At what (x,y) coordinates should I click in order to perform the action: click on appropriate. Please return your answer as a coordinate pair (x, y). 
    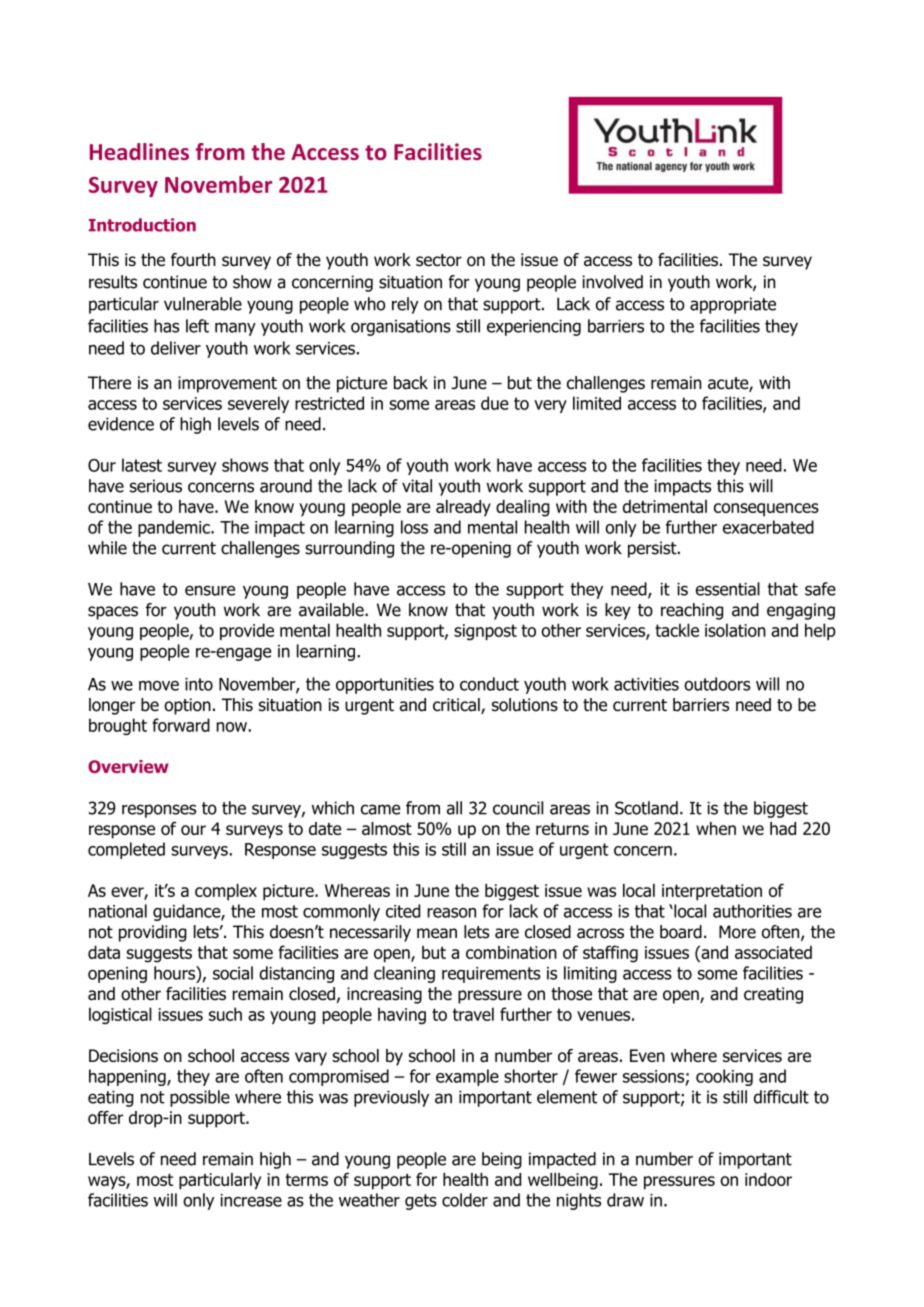
    Looking at the image, I should click on (733, 305).
